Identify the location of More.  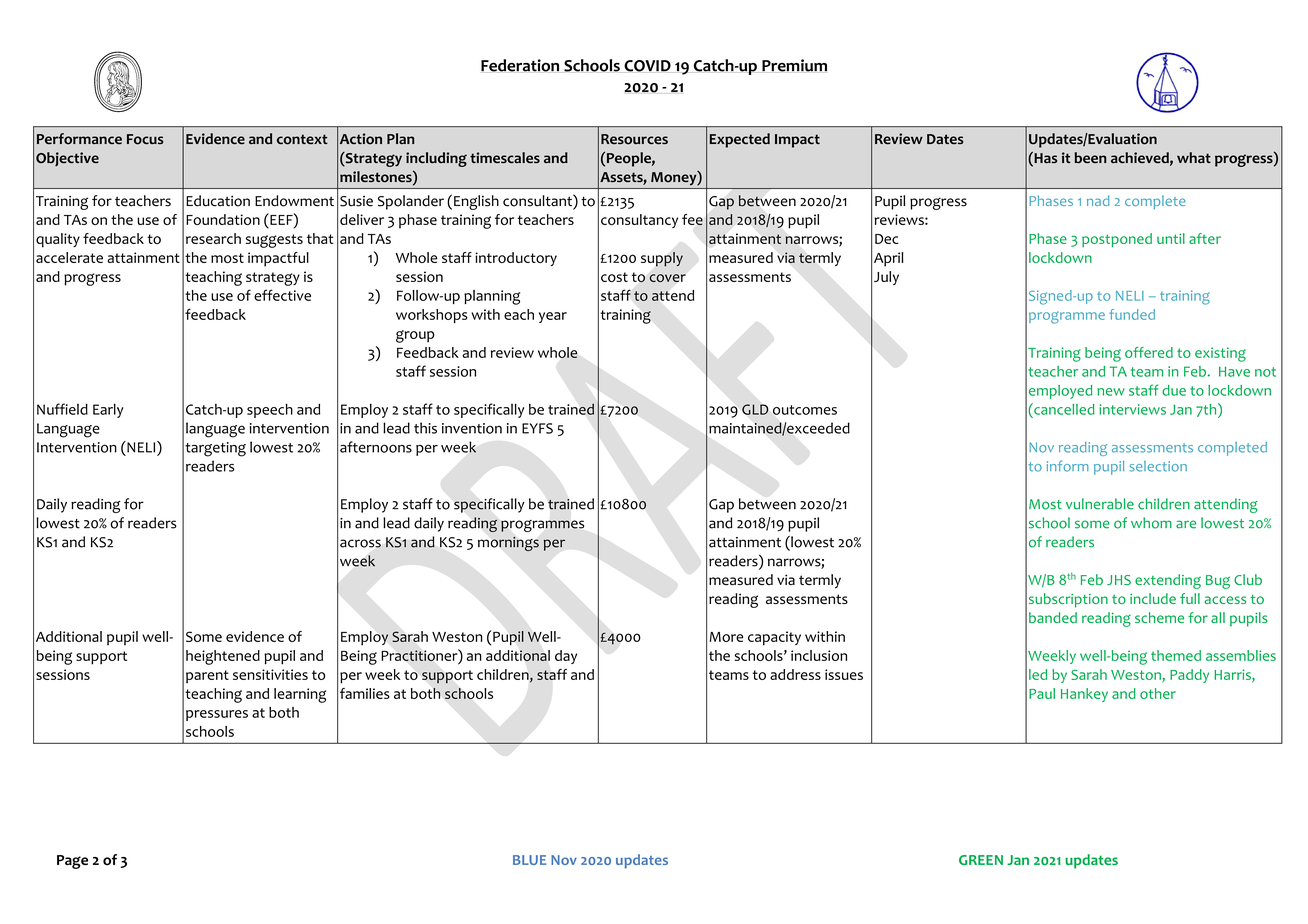
(726, 637).
